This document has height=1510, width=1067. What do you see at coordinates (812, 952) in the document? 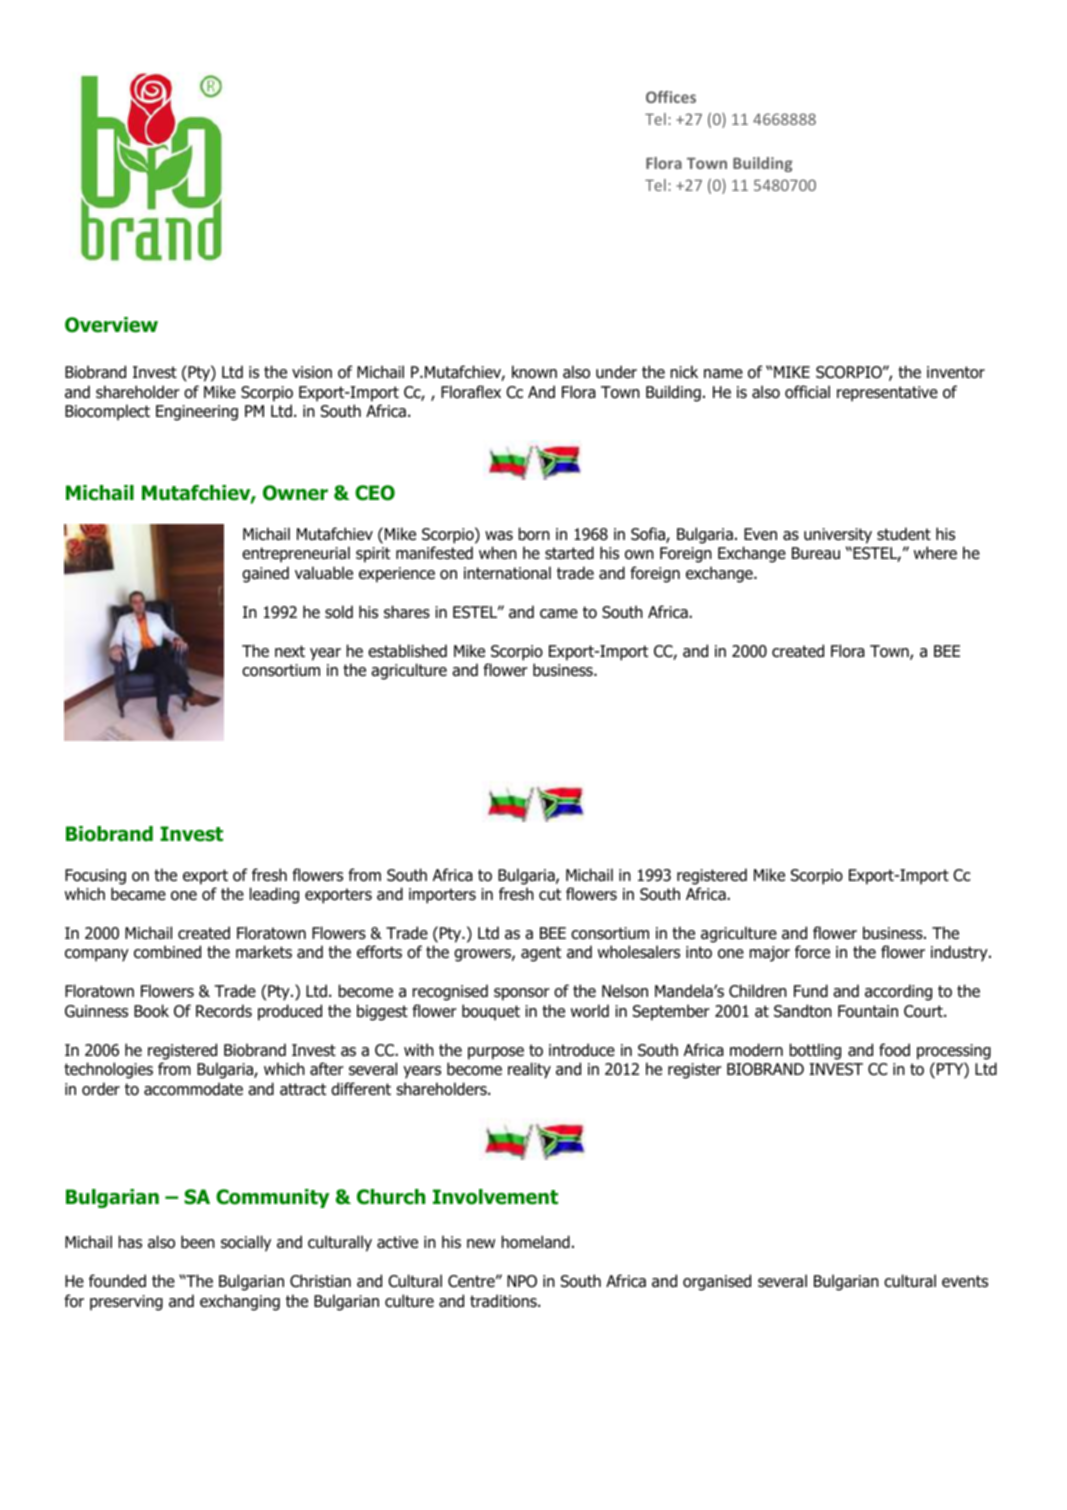
I see `force` at bounding box center [812, 952].
